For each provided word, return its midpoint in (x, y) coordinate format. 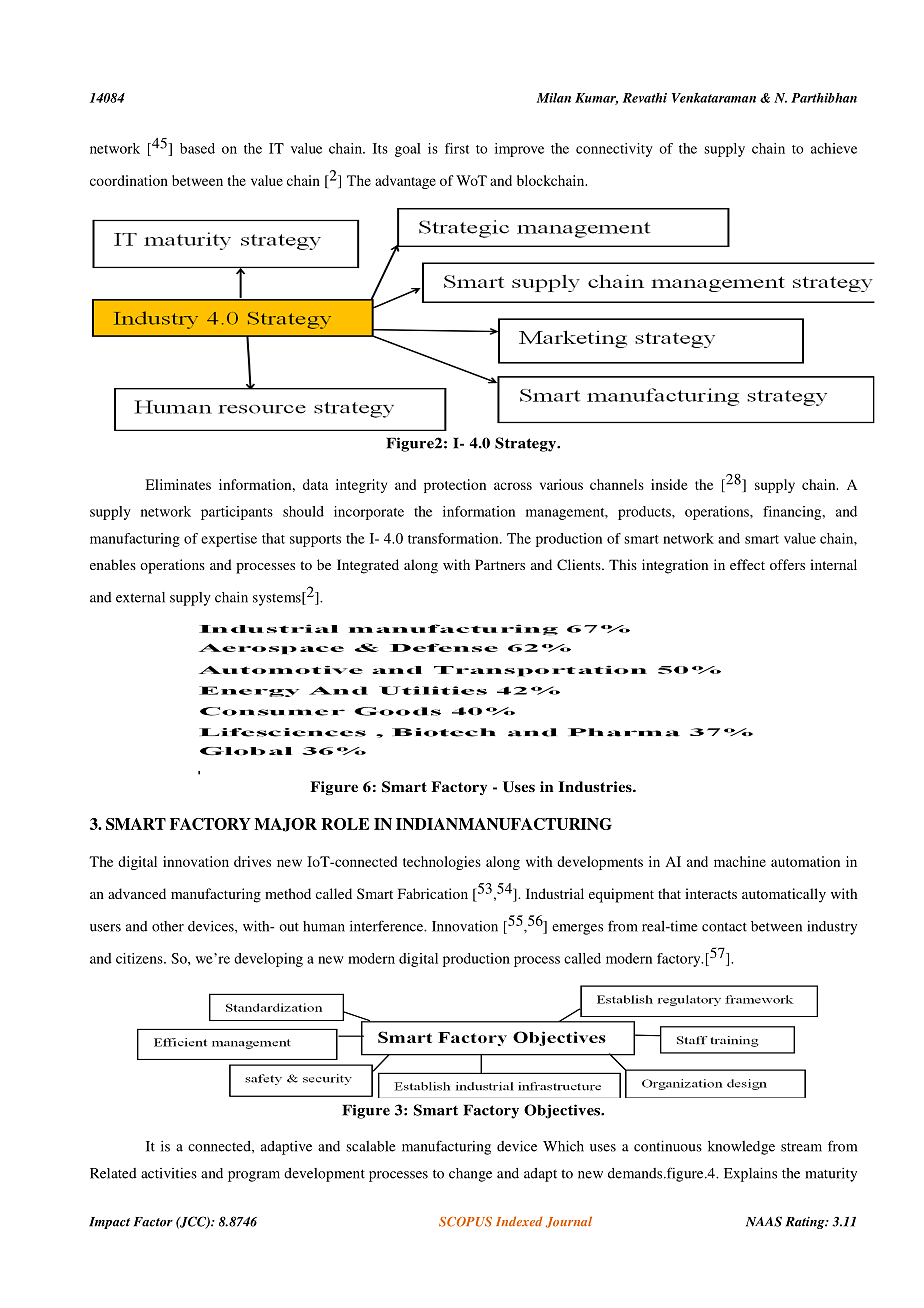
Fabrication (433, 893)
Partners (500, 564)
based (197, 148)
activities (169, 1173)
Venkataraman (714, 97)
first (457, 148)
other (168, 926)
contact (724, 927)
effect (747, 564)
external (140, 597)
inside (669, 484)
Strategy (526, 444)
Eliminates (178, 484)
